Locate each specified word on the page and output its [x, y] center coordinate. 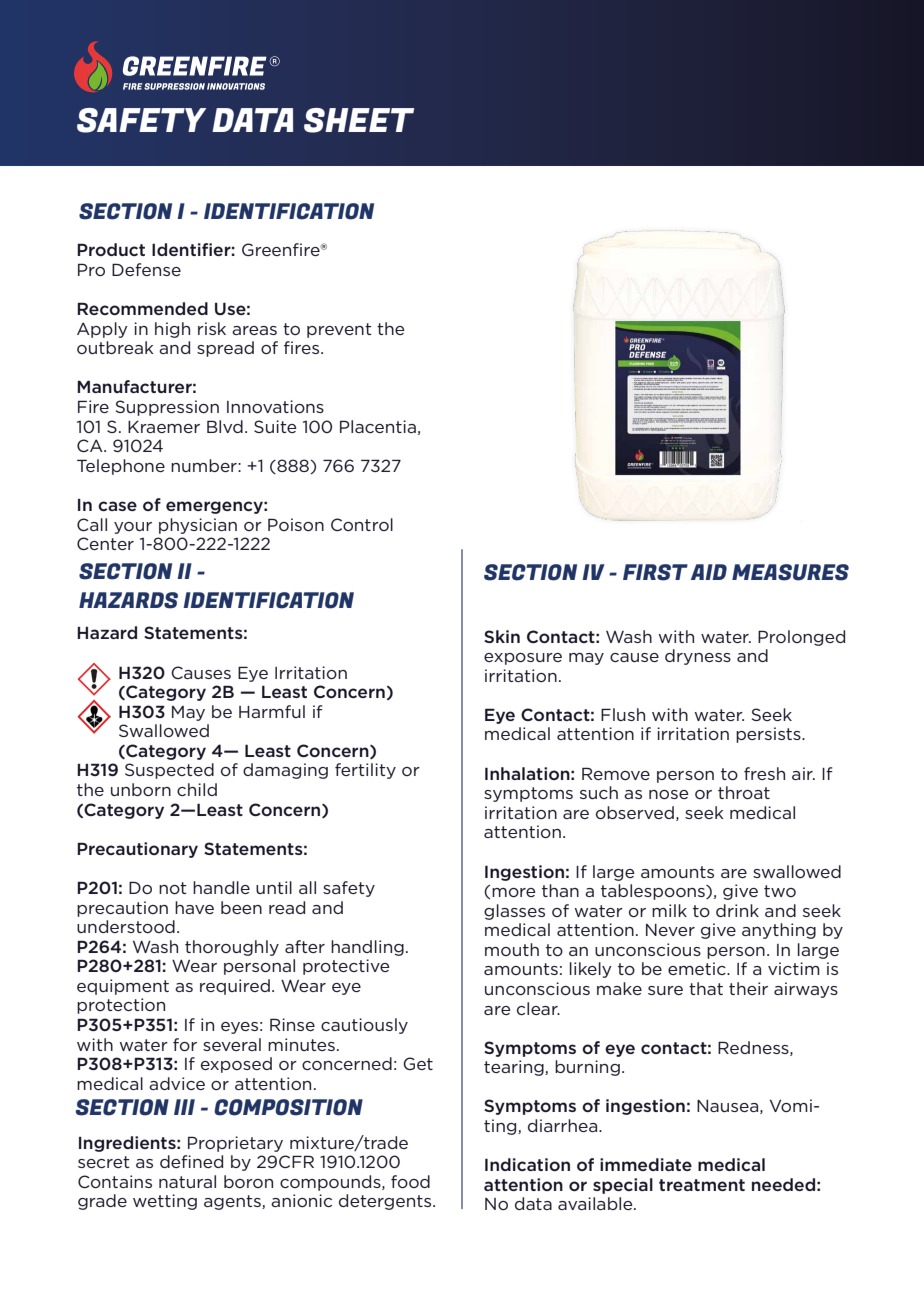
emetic [698, 968]
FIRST [655, 572]
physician [198, 526]
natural [187, 1181]
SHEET [359, 120]
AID [709, 572]
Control [362, 524]
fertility [365, 771]
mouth [512, 949]
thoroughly [232, 948]
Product [111, 249]
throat [744, 792]
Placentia [378, 426]
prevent [339, 330]
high [172, 330]
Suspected [169, 771]
